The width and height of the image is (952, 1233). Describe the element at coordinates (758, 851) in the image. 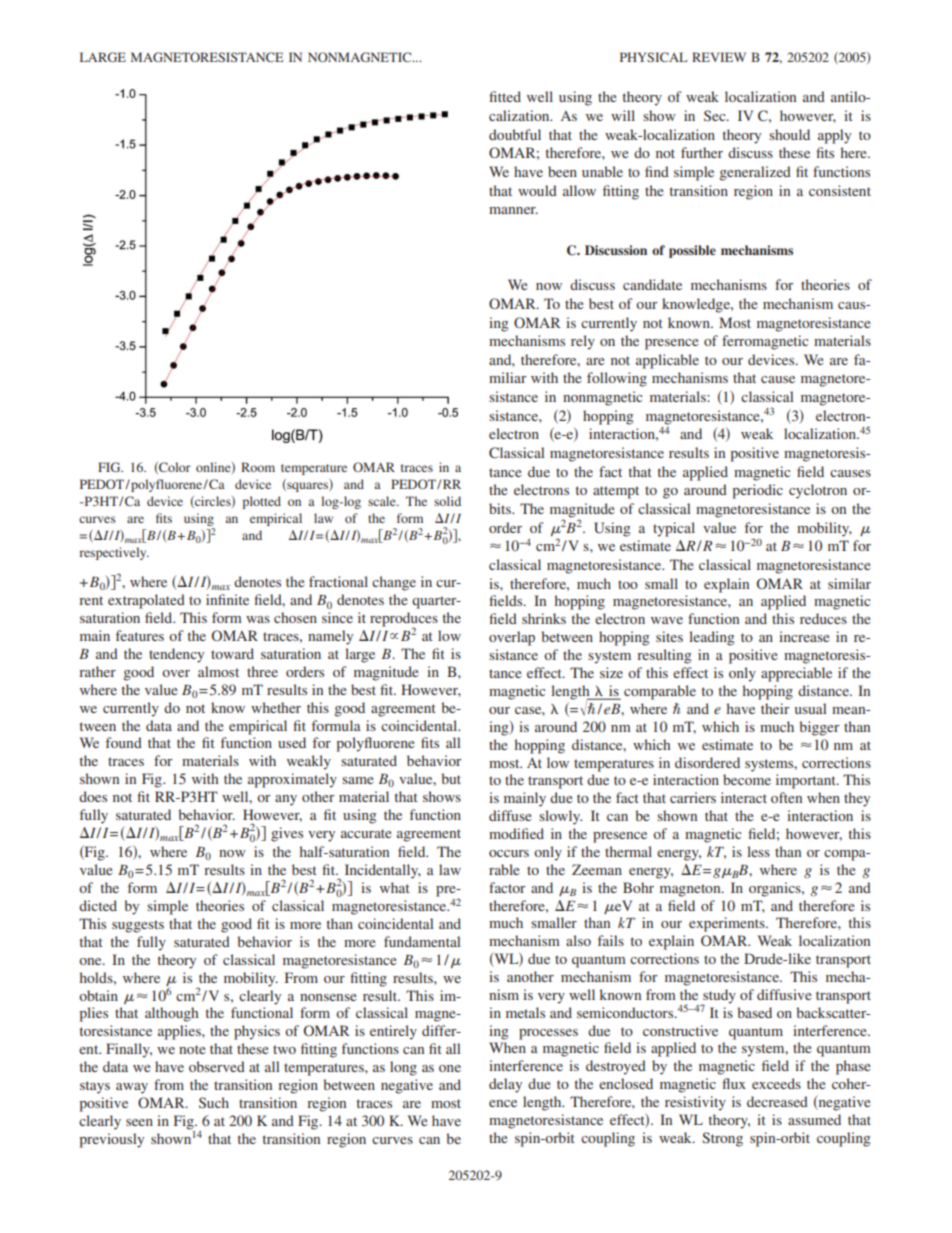

I see `less` at that location.
